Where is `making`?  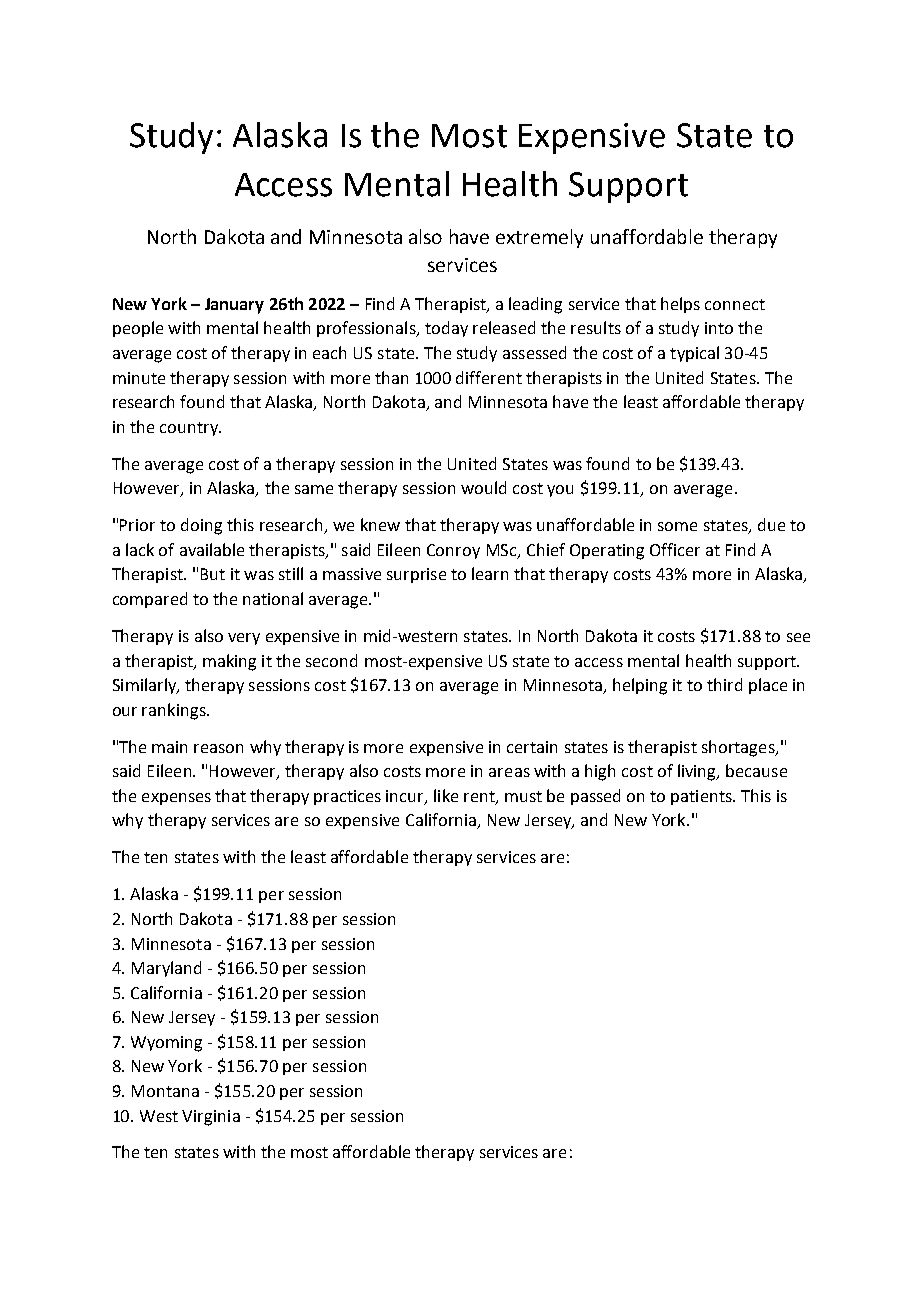
making is located at coordinates (229, 662).
